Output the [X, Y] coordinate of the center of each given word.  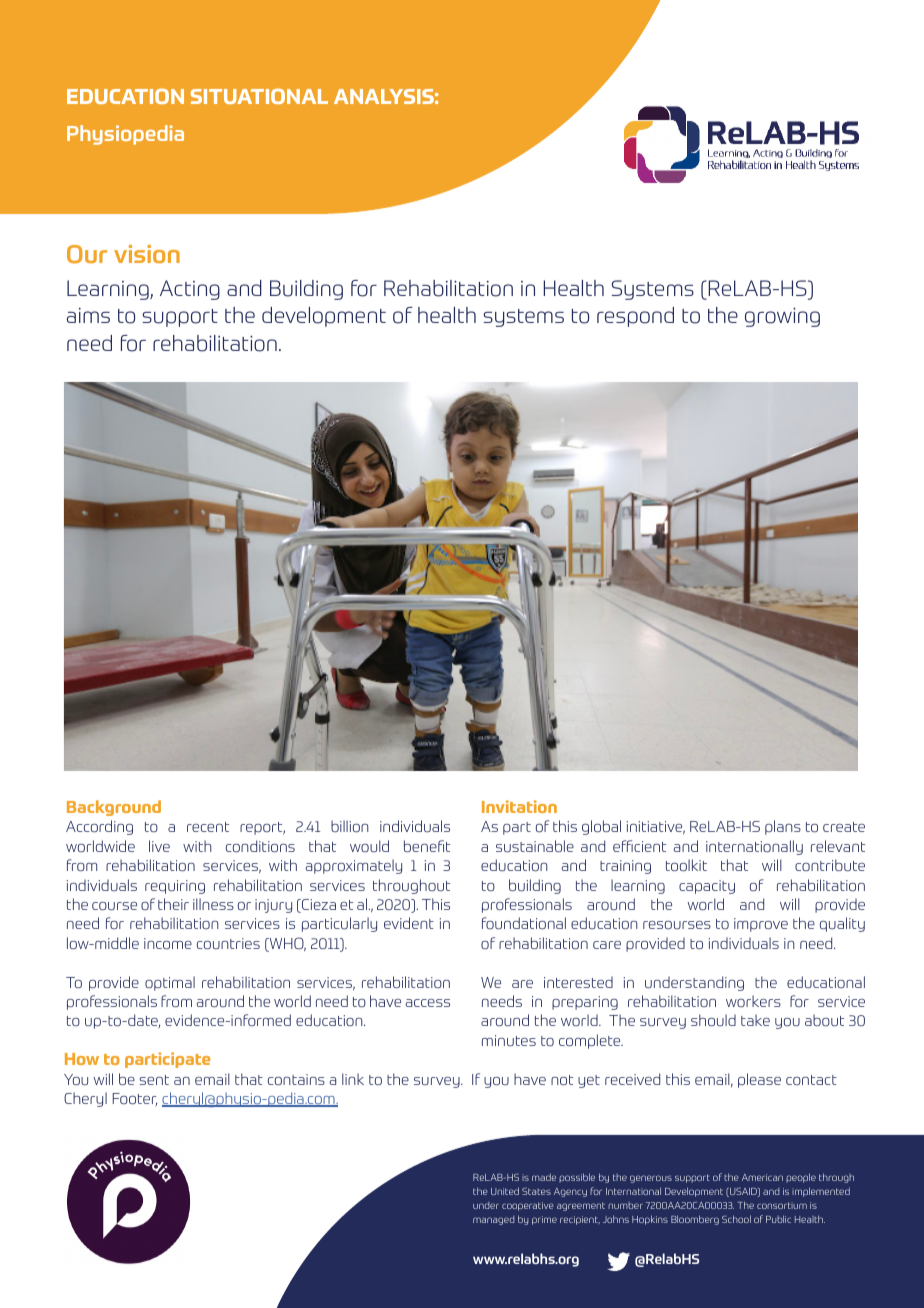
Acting [190, 290]
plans [783, 827]
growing [782, 317]
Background [114, 808]
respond [635, 317]
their [173, 904]
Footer [135, 1099]
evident [409, 923]
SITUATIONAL [259, 96]
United [505, 1191]
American [762, 1177]
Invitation [519, 806]
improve [761, 925]
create [844, 827]
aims [88, 315]
